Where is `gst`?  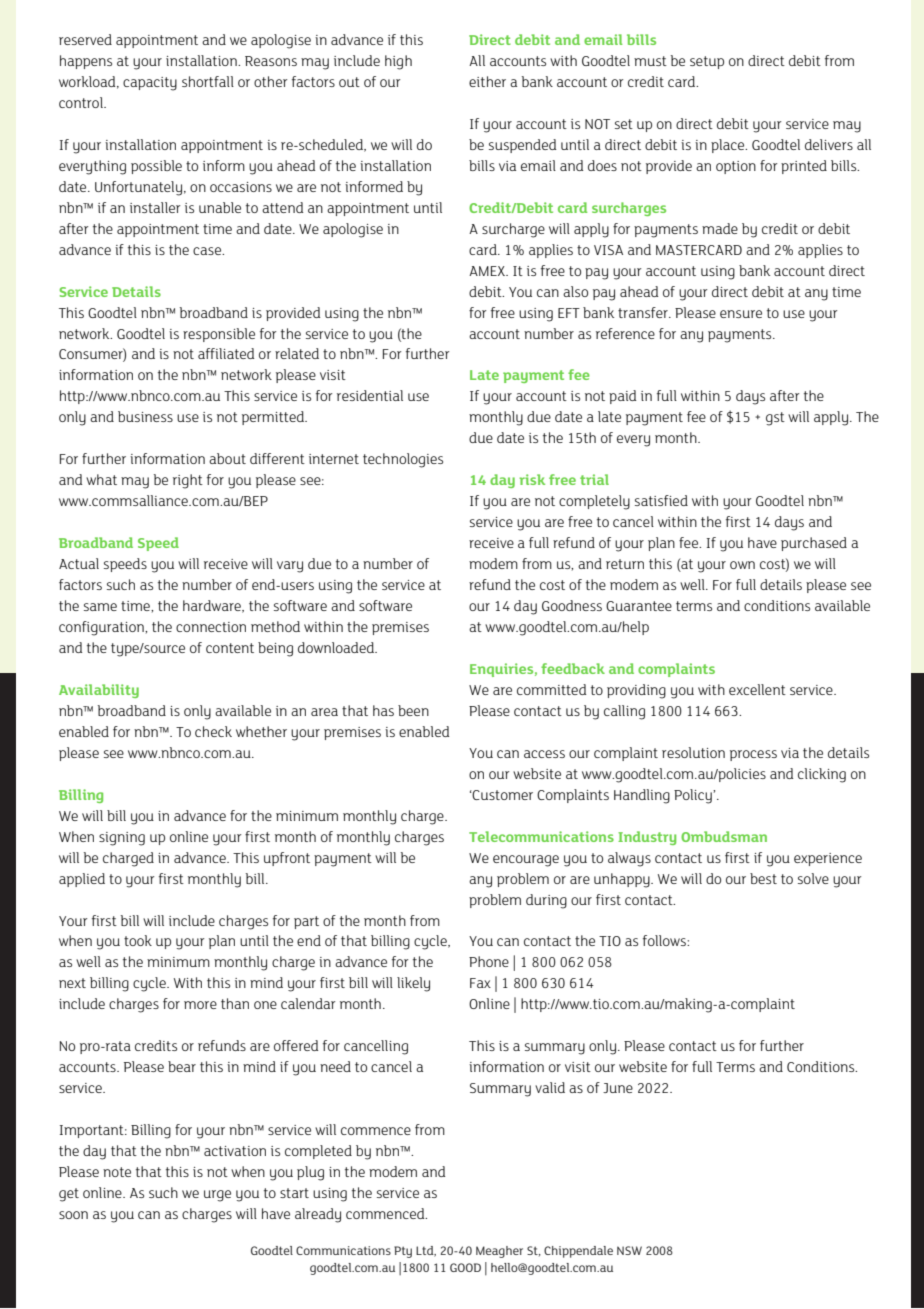
gst is located at coordinates (775, 419).
